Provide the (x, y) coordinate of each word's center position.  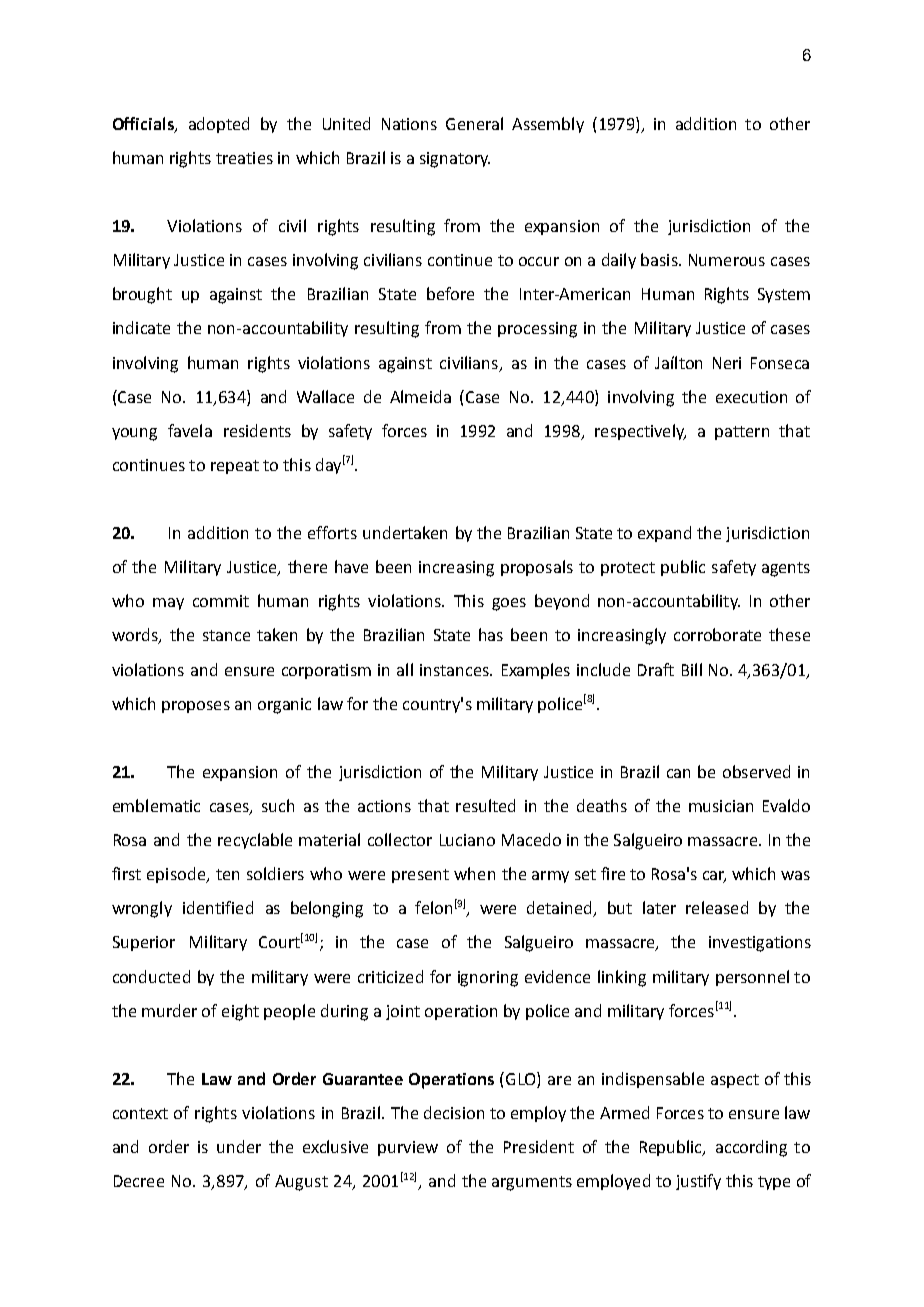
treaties (244, 158)
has (491, 634)
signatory (455, 160)
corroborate (717, 634)
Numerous (727, 260)
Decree (139, 1181)
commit (221, 601)
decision (454, 1112)
